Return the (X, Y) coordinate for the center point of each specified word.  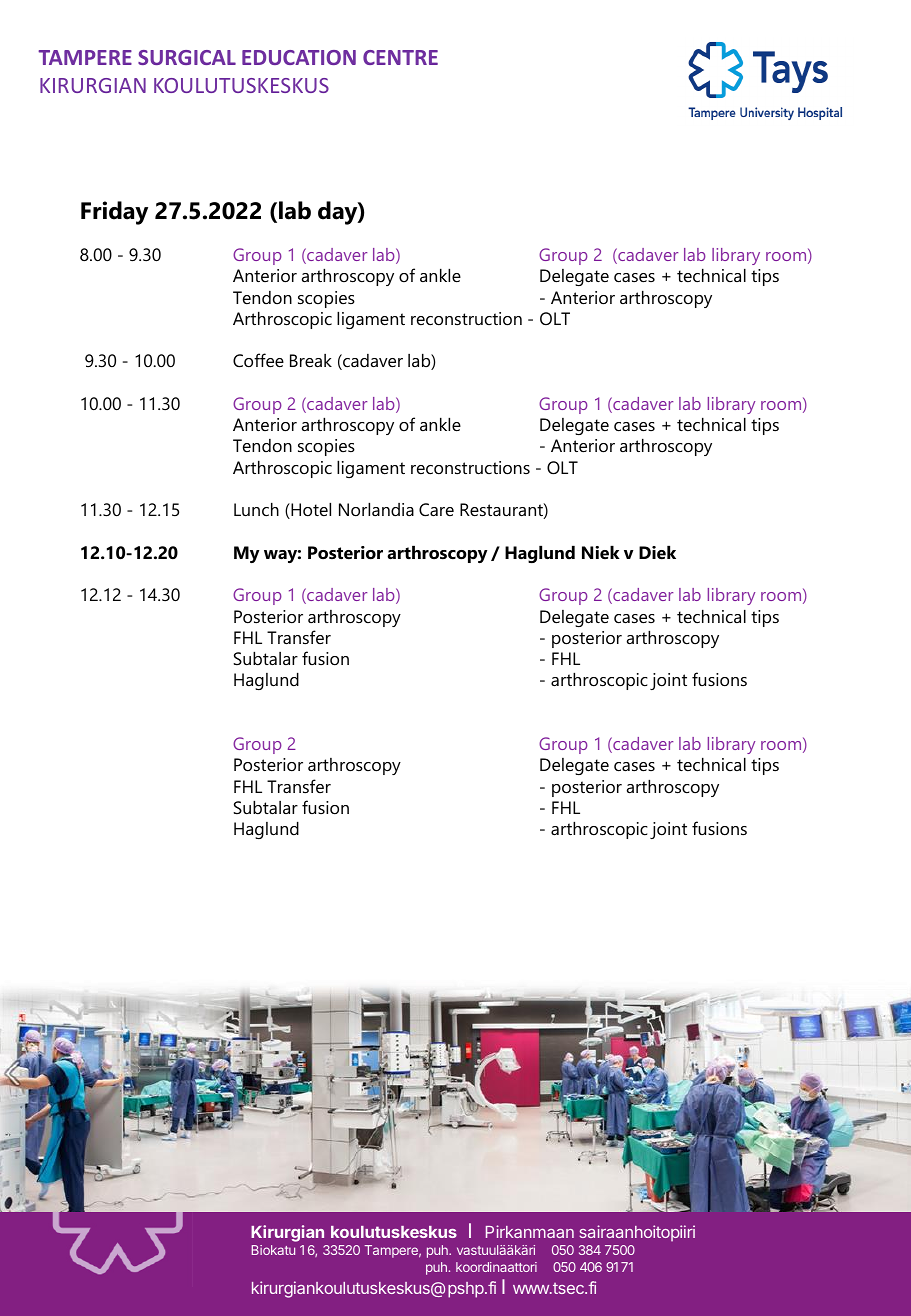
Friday (114, 213)
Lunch (256, 509)
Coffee (258, 360)
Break (311, 361)
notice (303, 632)
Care (436, 510)
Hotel (310, 511)
